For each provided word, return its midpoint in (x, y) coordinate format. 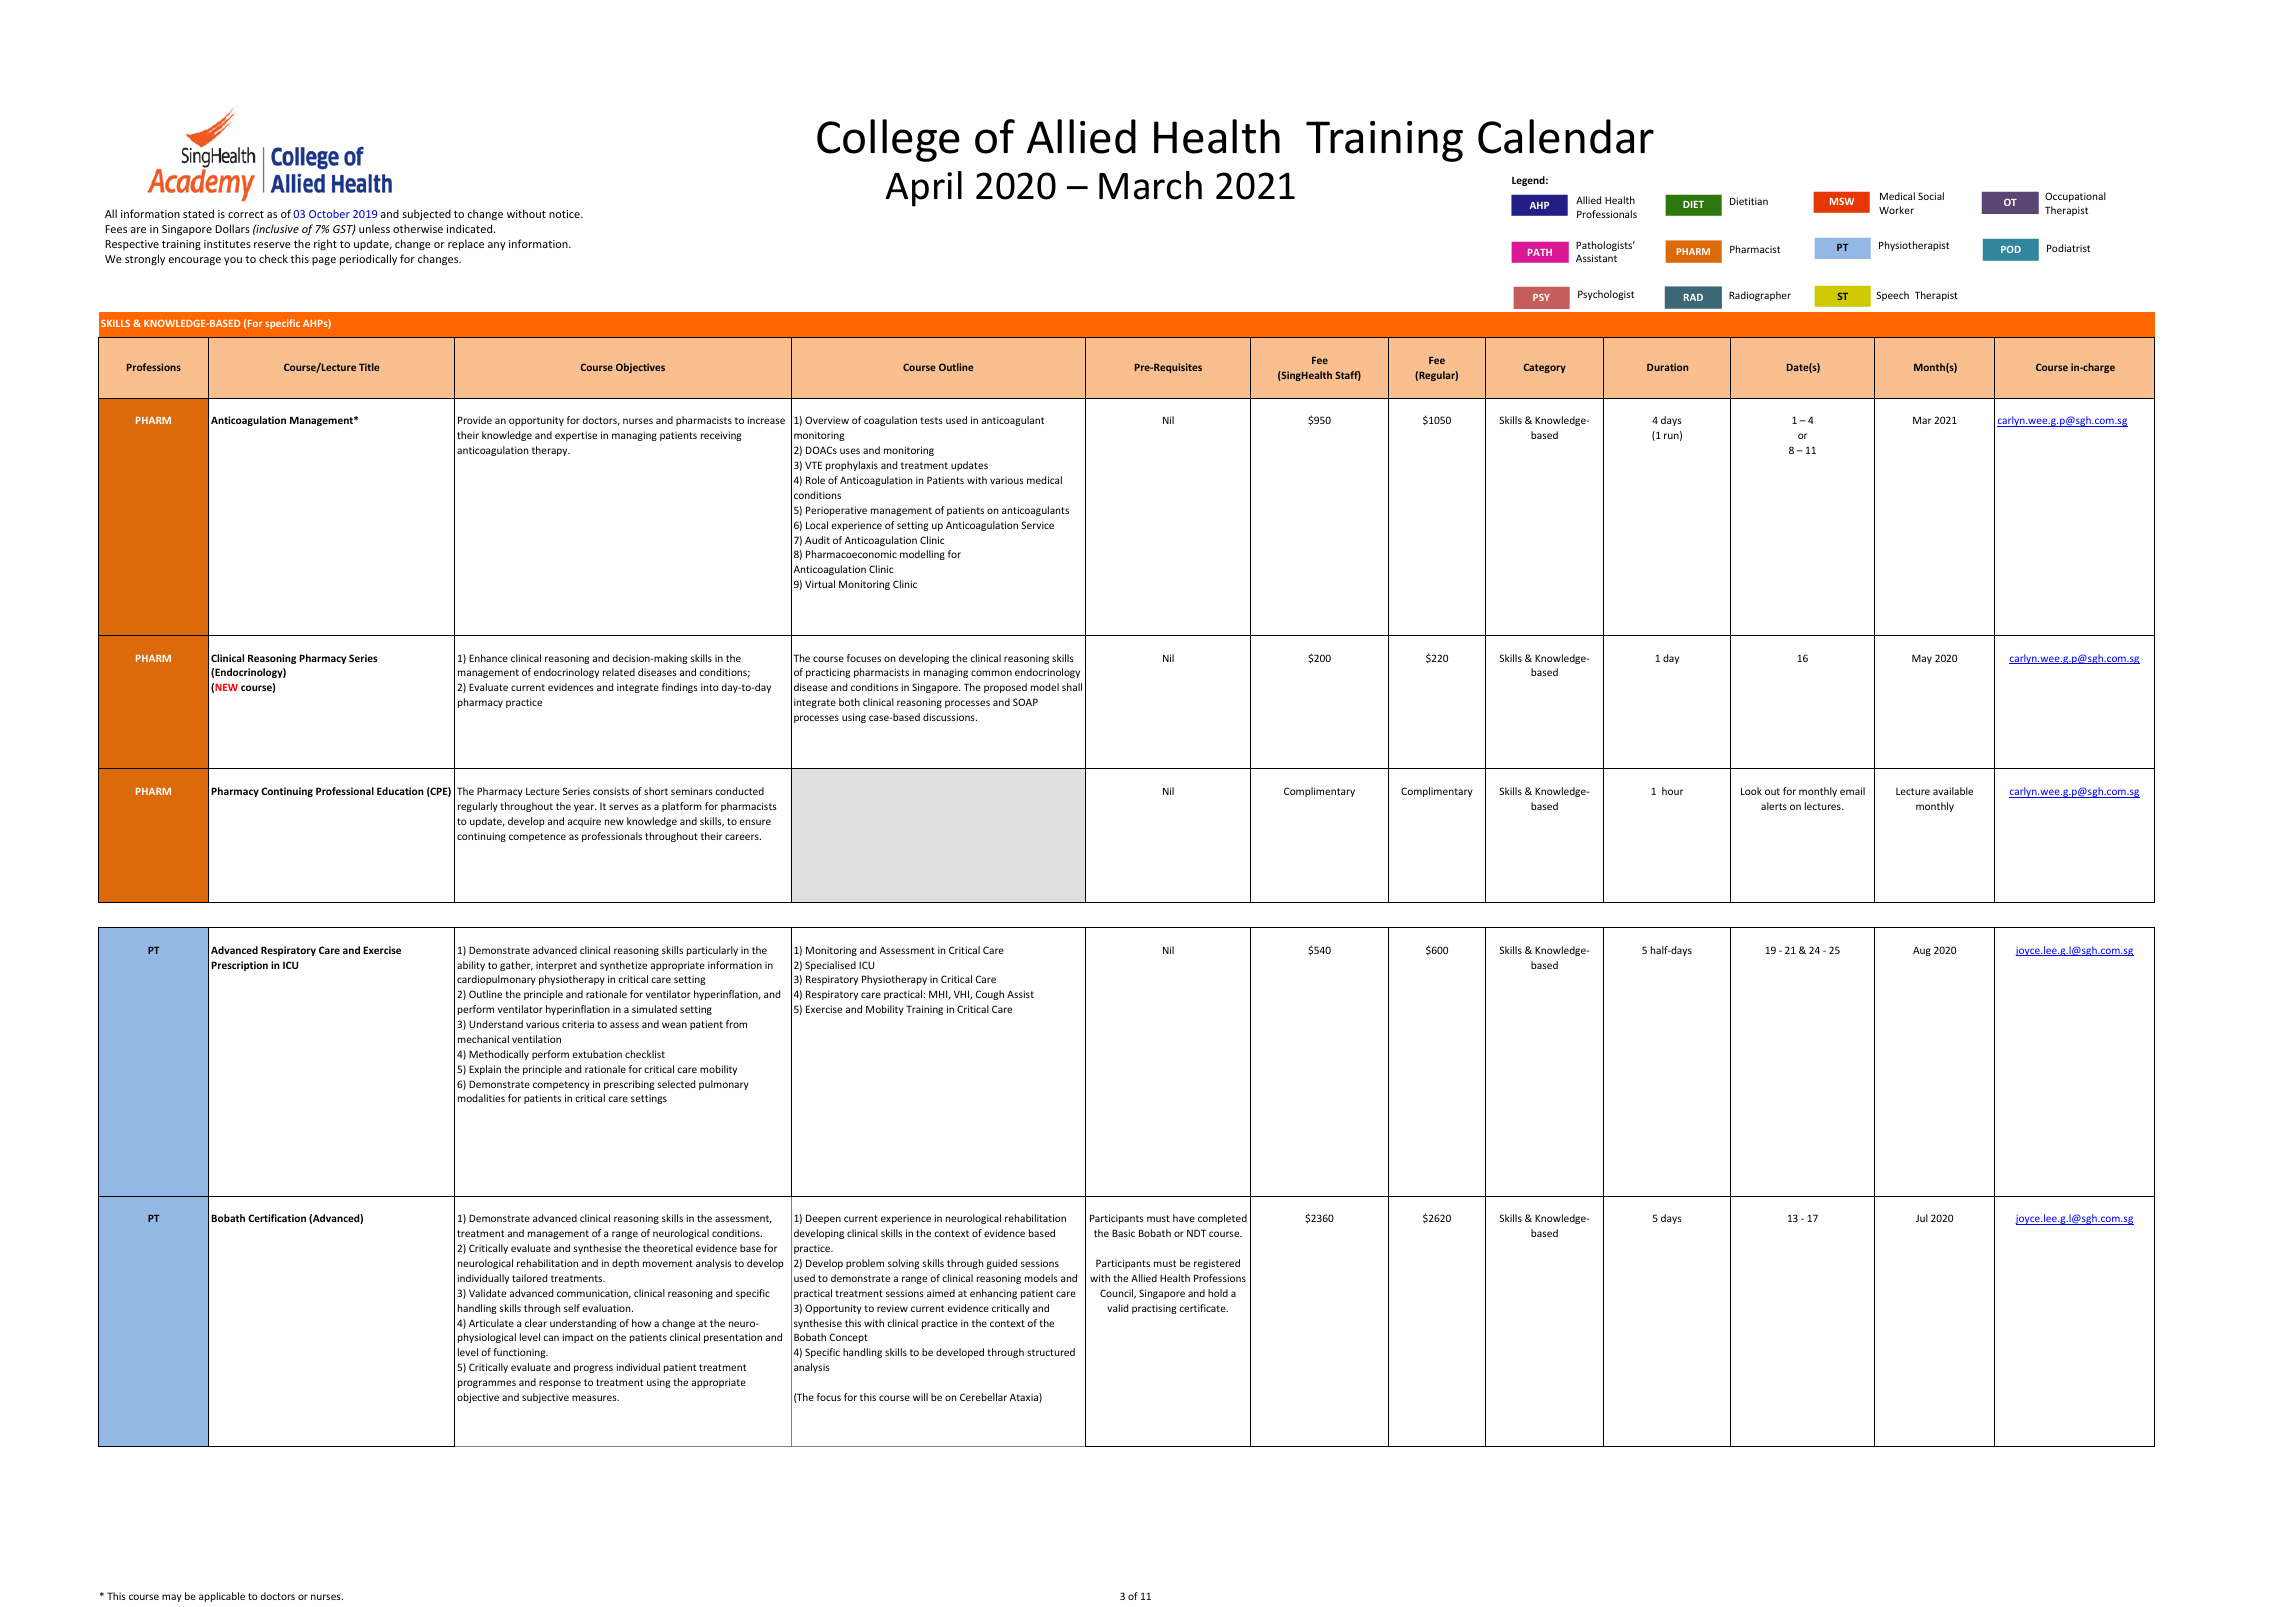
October (329, 214)
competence (537, 837)
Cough (990, 995)
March (1150, 185)
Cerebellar (983, 1397)
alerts (1774, 806)
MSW (1842, 201)
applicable (222, 1597)
